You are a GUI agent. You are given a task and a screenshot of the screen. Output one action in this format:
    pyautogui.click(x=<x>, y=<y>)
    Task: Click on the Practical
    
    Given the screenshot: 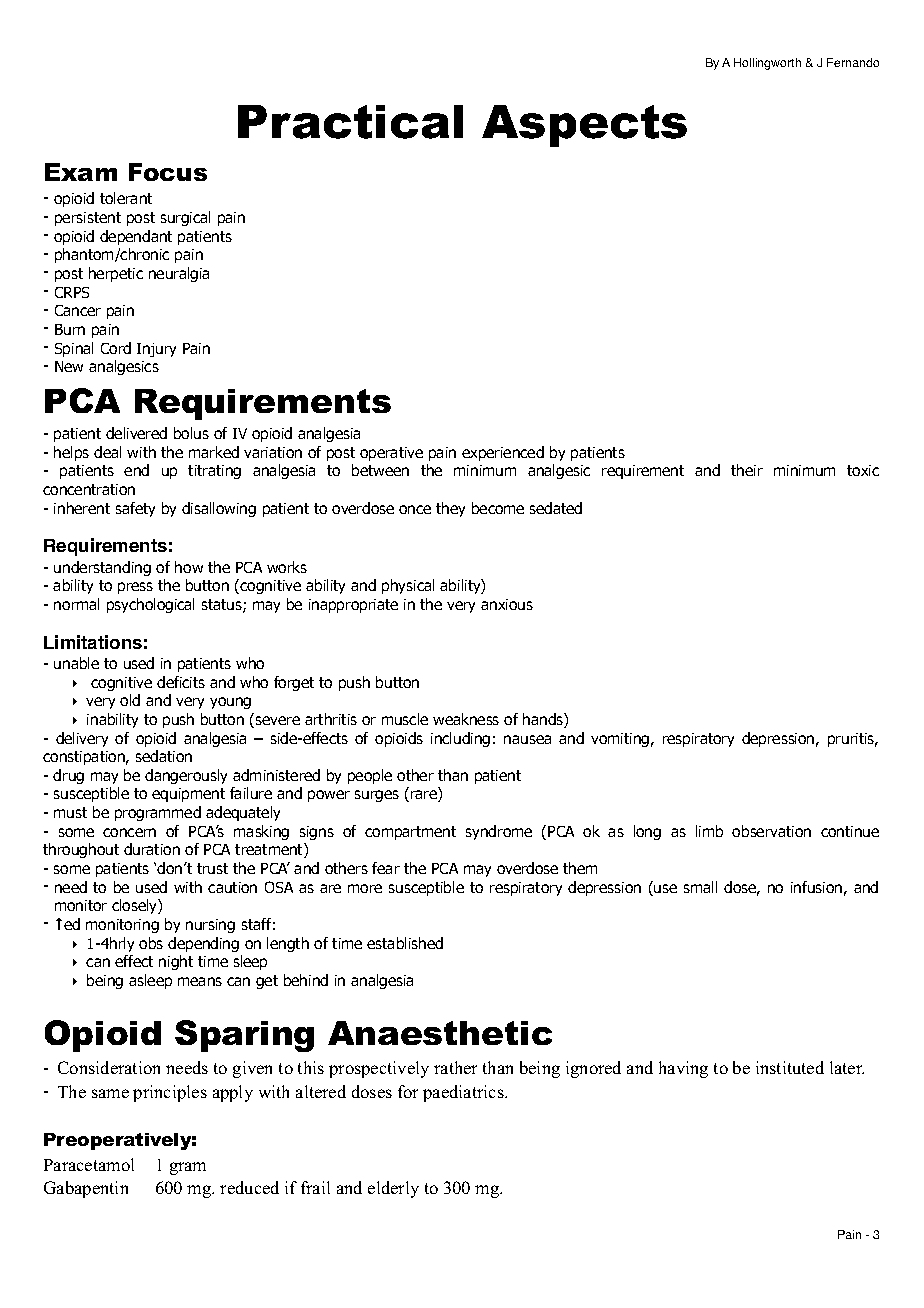 What is the action you would take?
    pyautogui.click(x=350, y=122)
